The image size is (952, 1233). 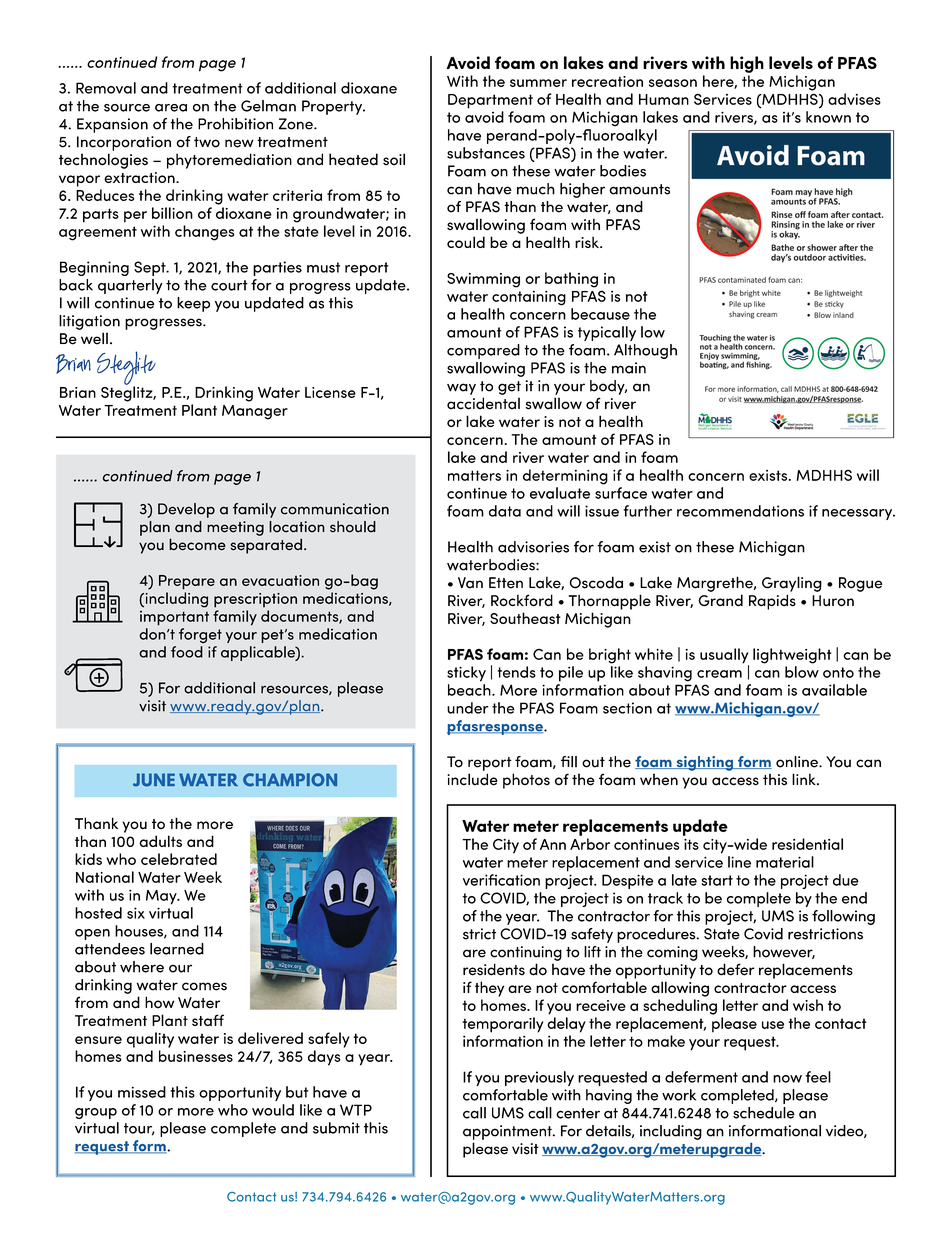 What do you see at coordinates (142, 1092) in the page?
I see `missed` at bounding box center [142, 1092].
